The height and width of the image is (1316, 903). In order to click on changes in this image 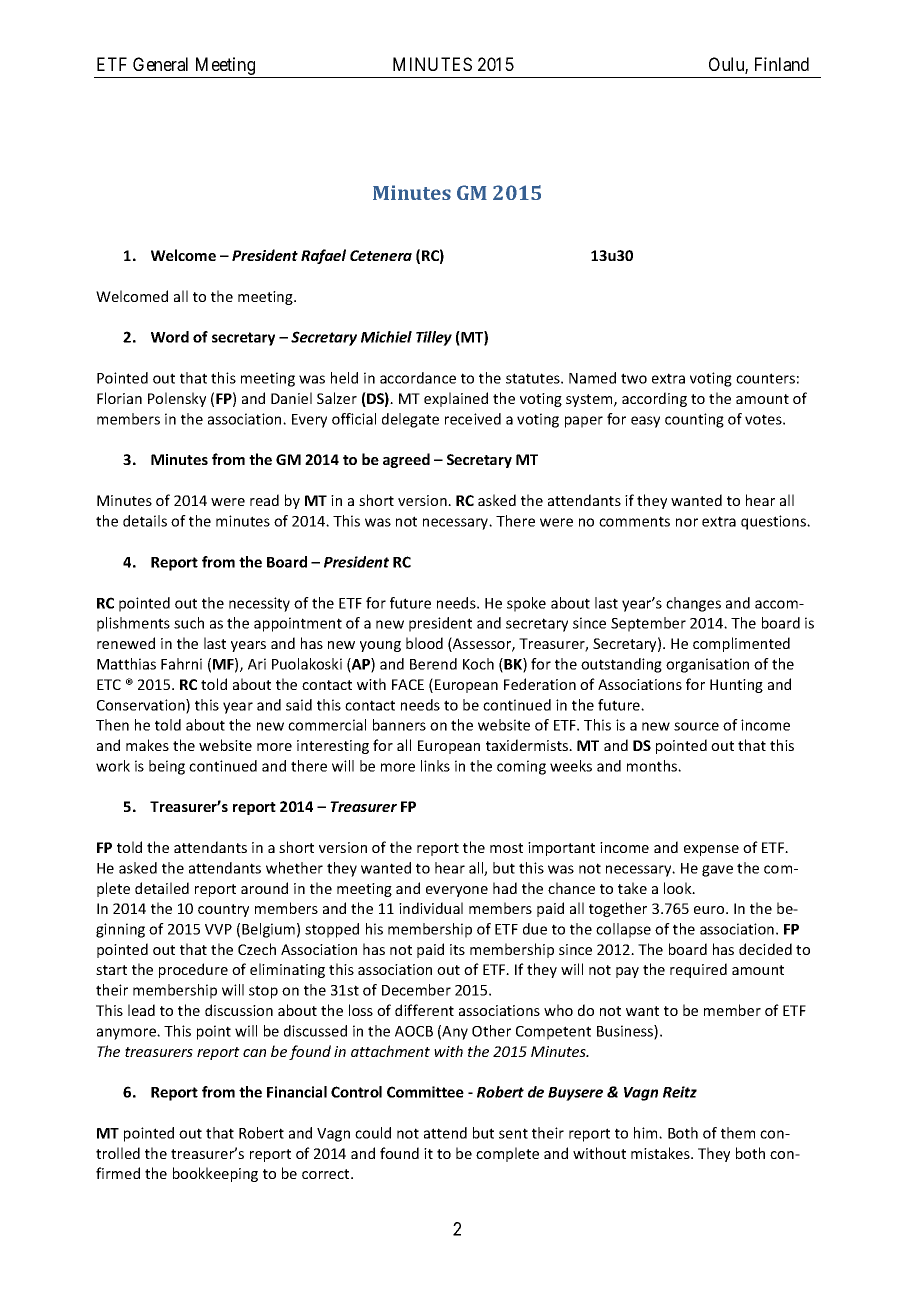, I will do `click(693, 604)`.
